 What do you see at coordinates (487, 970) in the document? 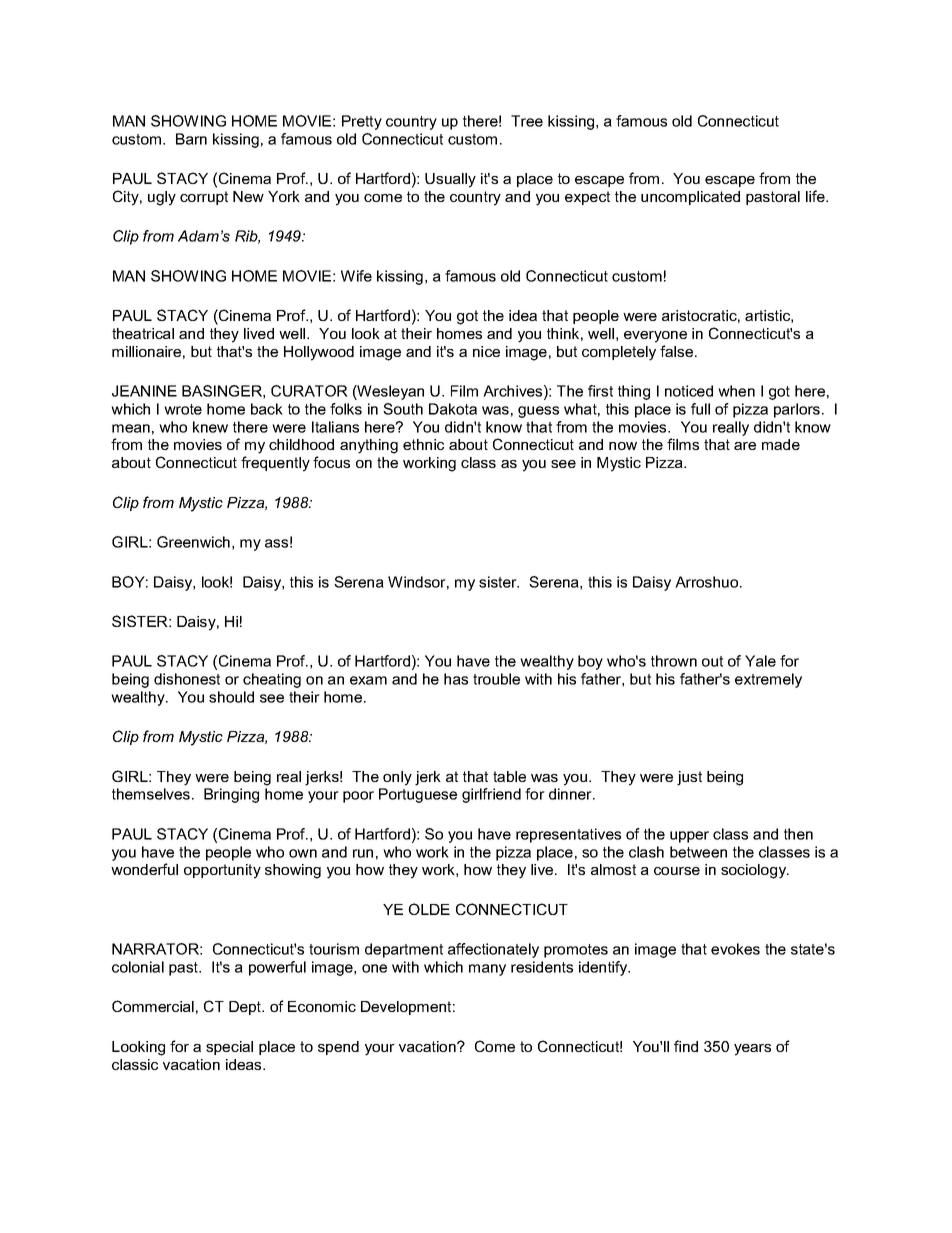
I see `many` at bounding box center [487, 970].
